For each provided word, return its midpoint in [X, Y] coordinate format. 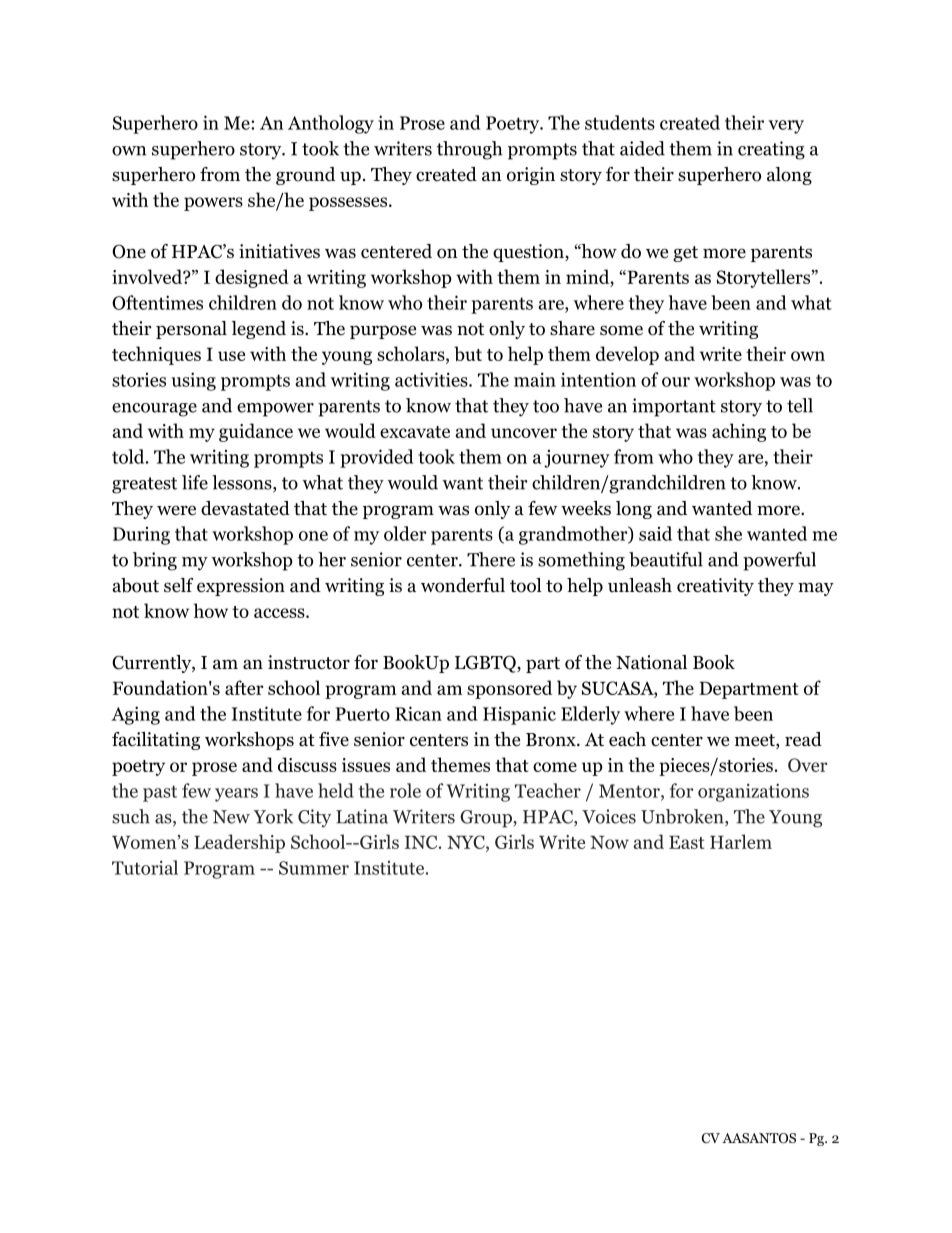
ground [305, 176]
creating [771, 150]
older [405, 533]
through [469, 150]
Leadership [239, 843]
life [195, 482]
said [655, 533]
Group [486, 819]
